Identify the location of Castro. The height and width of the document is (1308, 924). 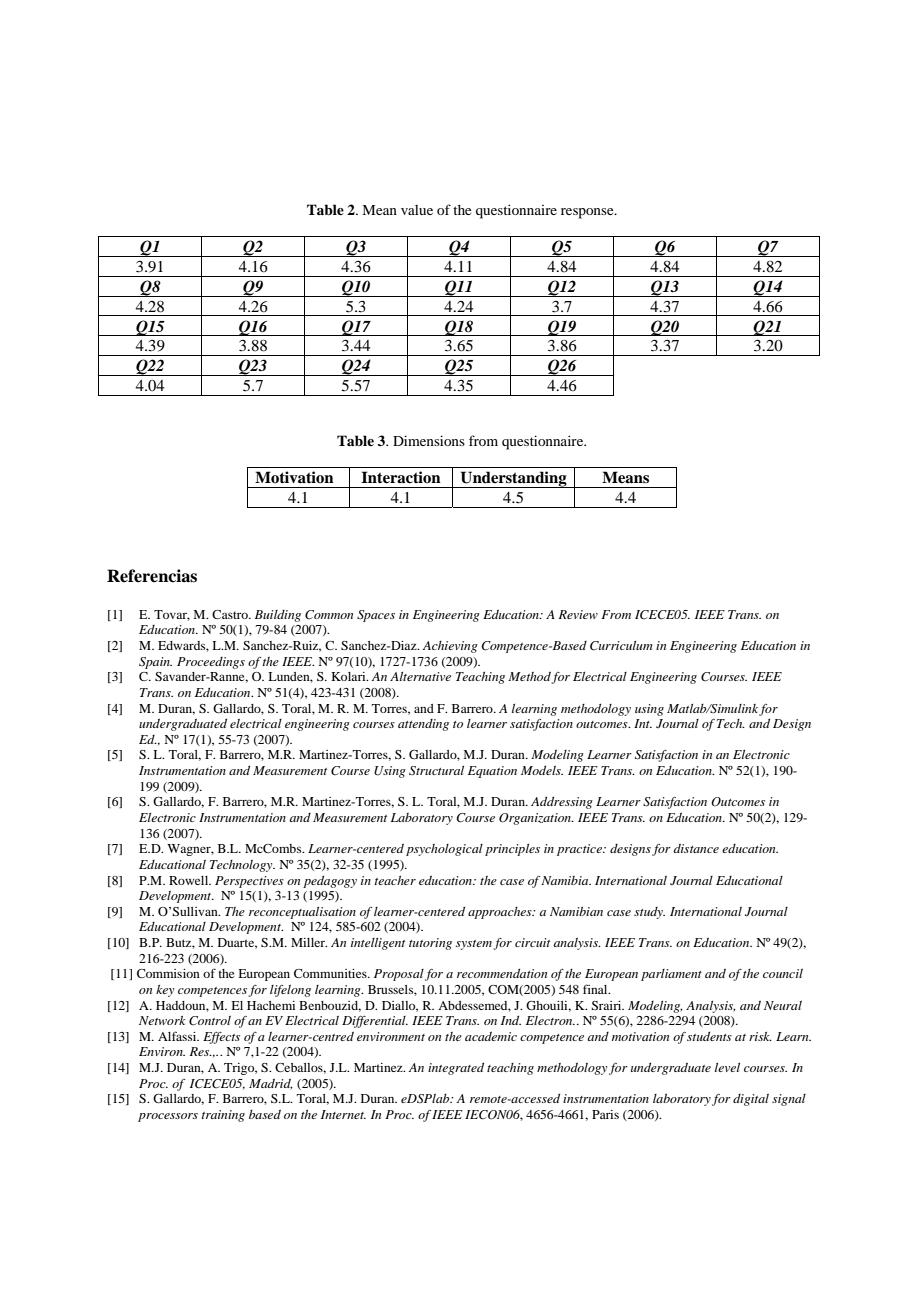
(231, 614).
